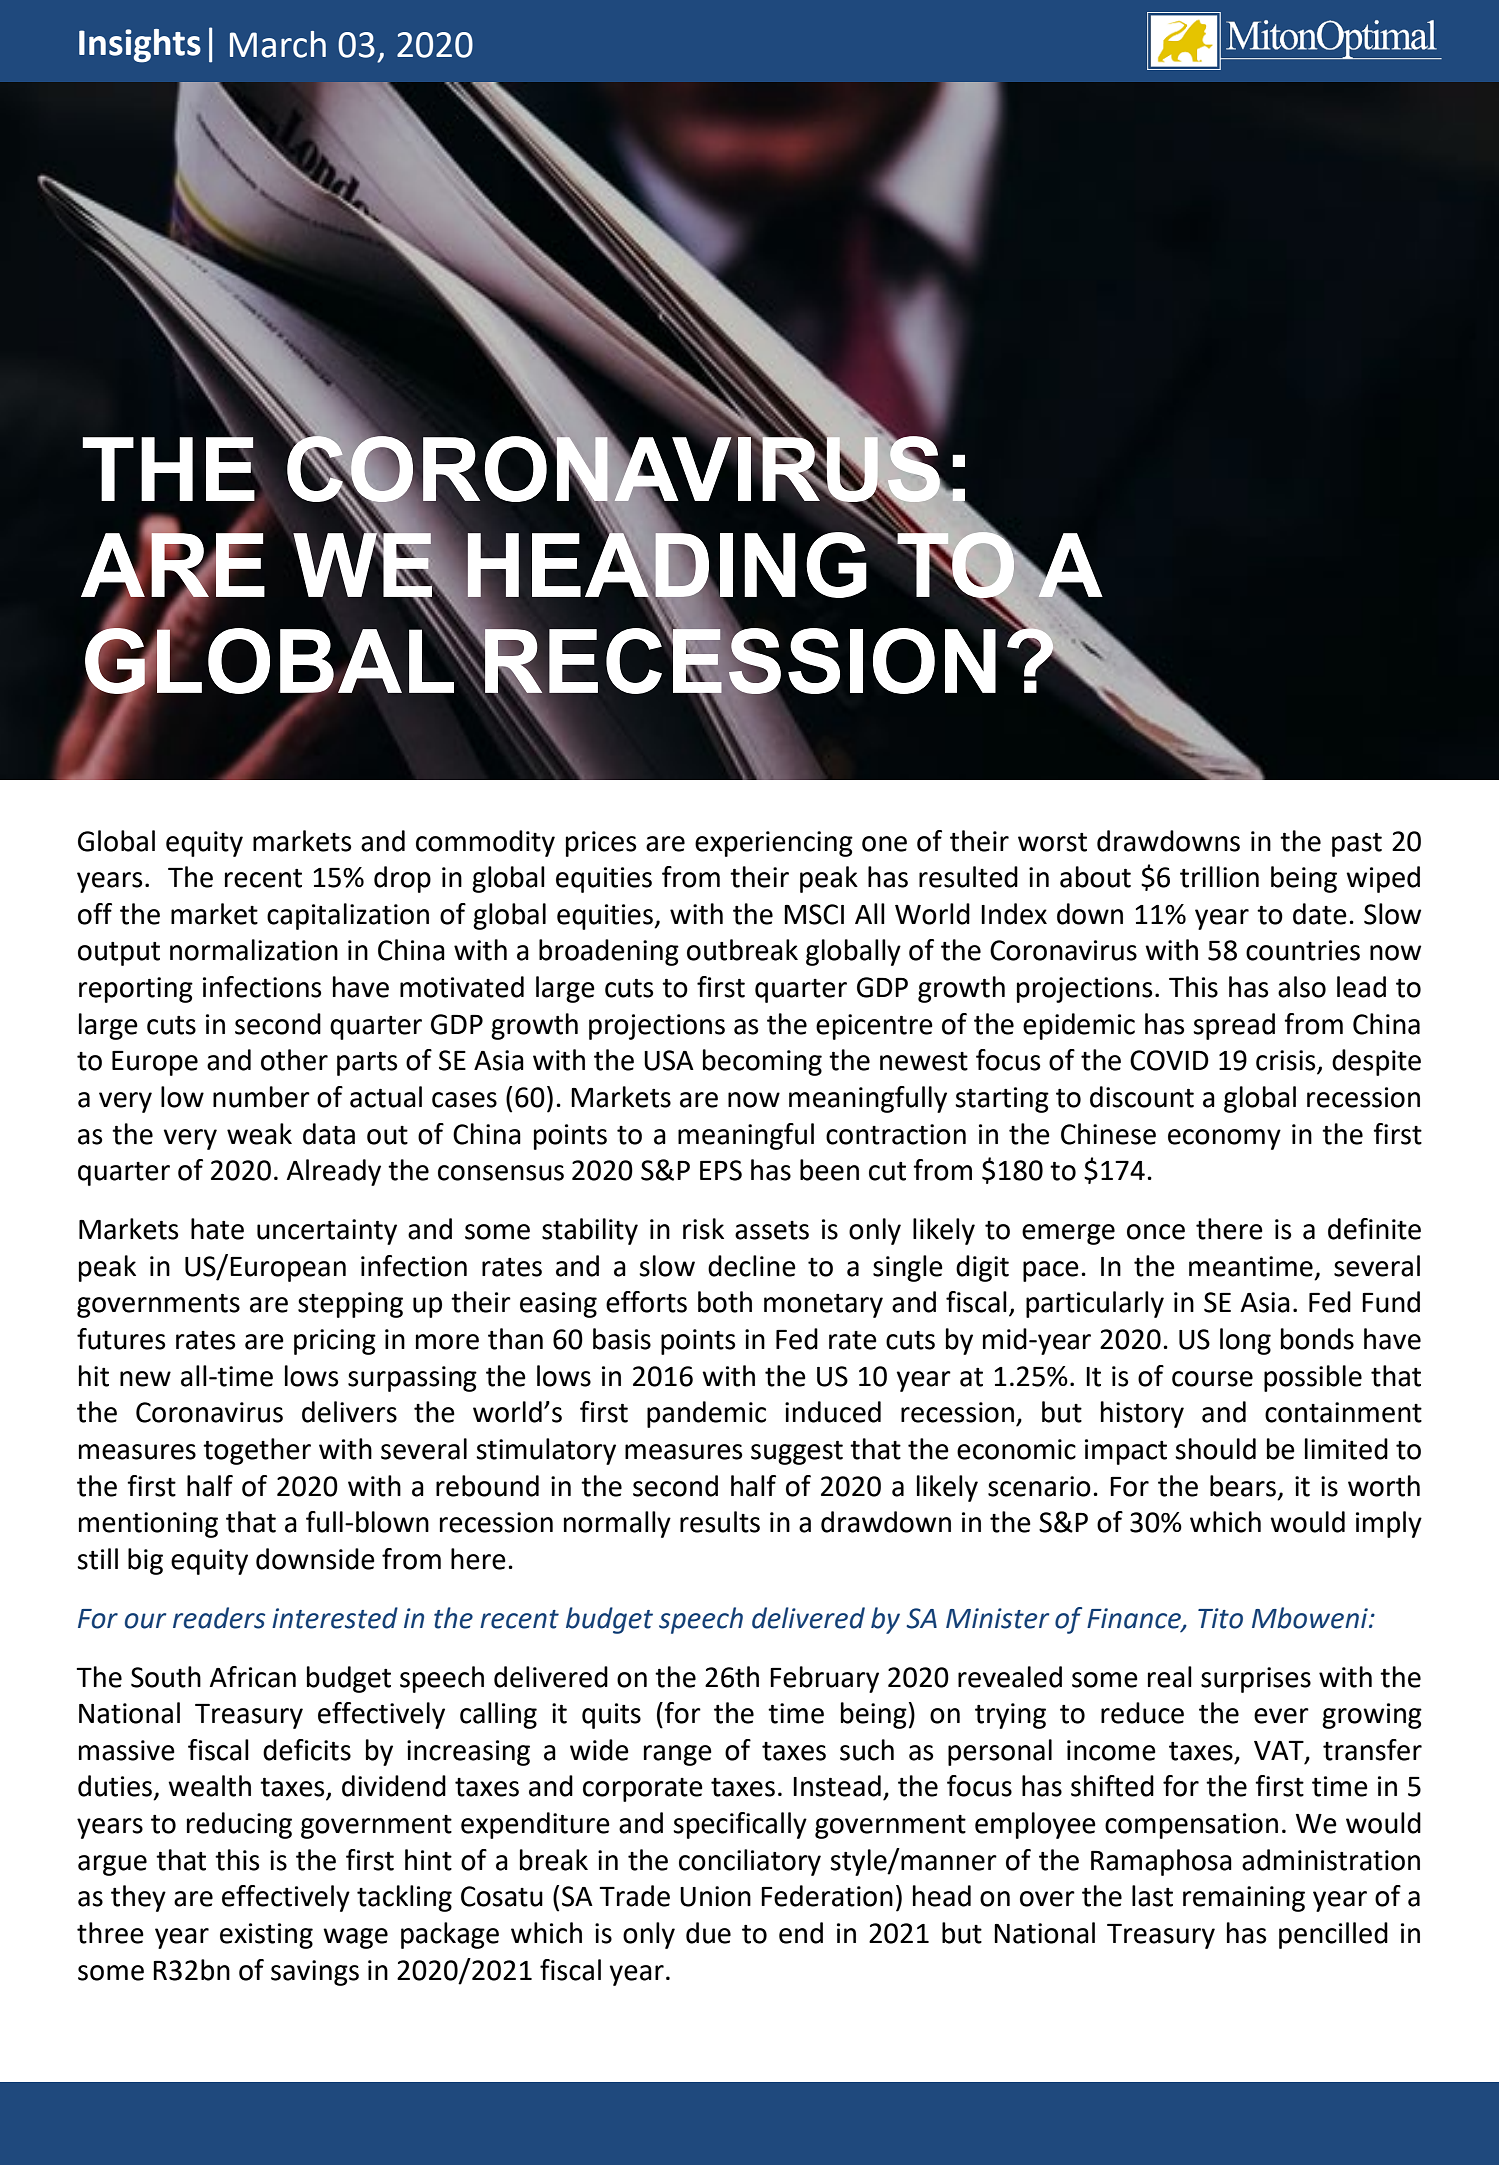  Describe the element at coordinates (485, 843) in the page. I see `commodity` at that location.
